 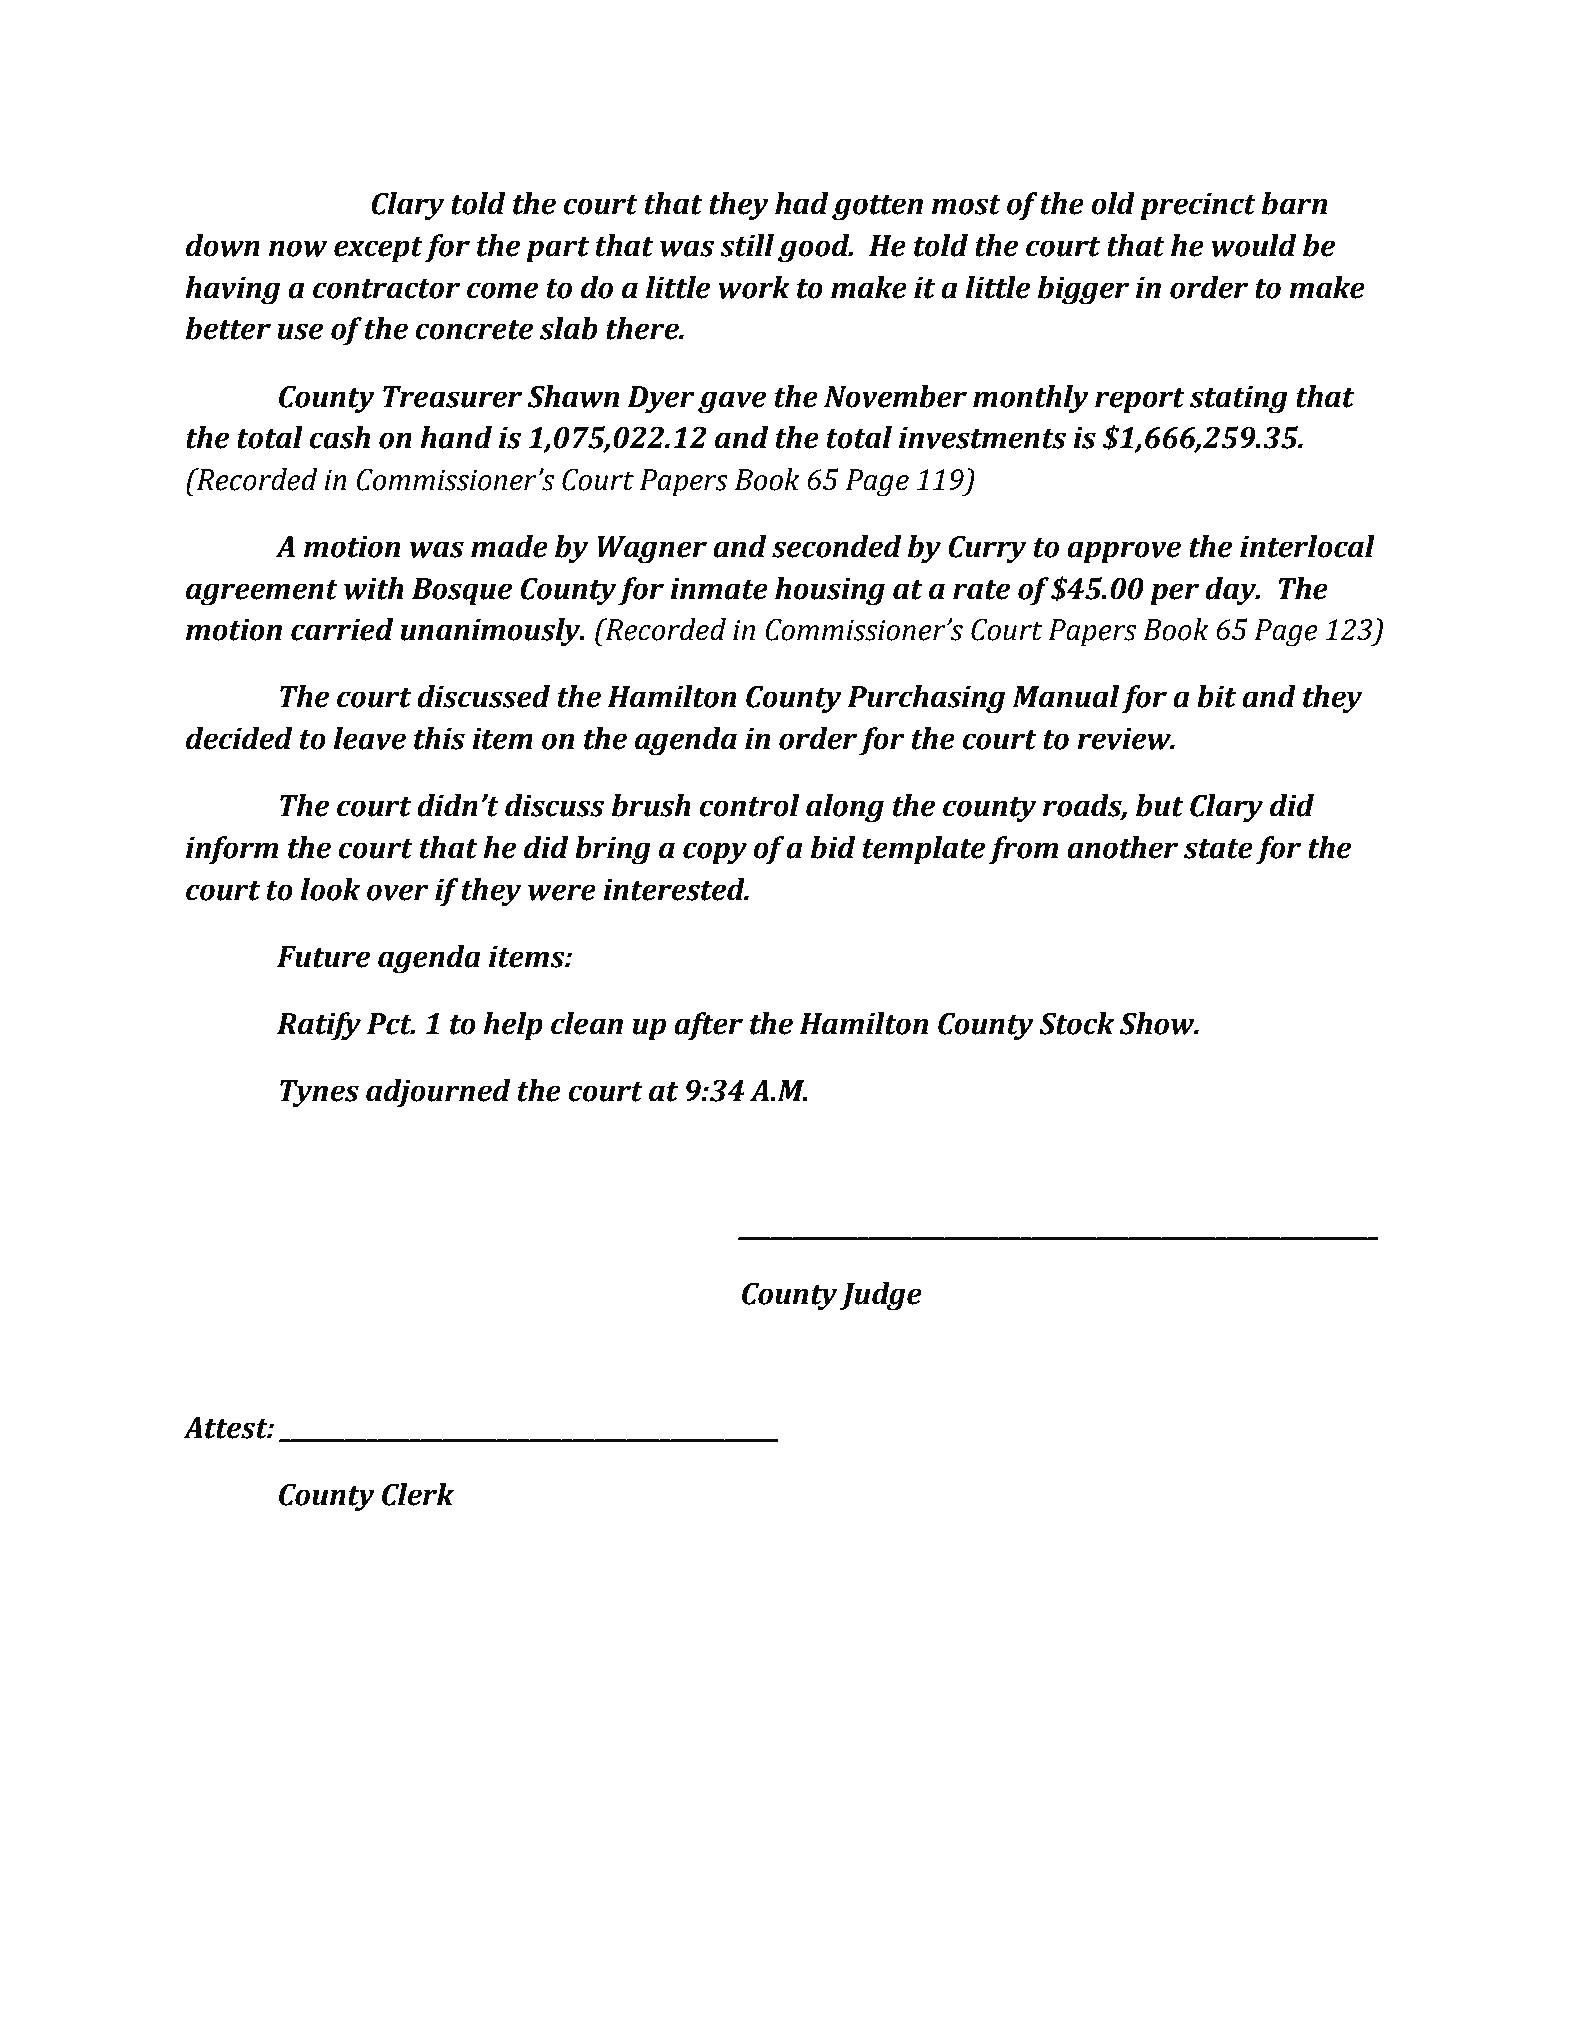 I want to click on Clerk, so click(x=418, y=1494).
